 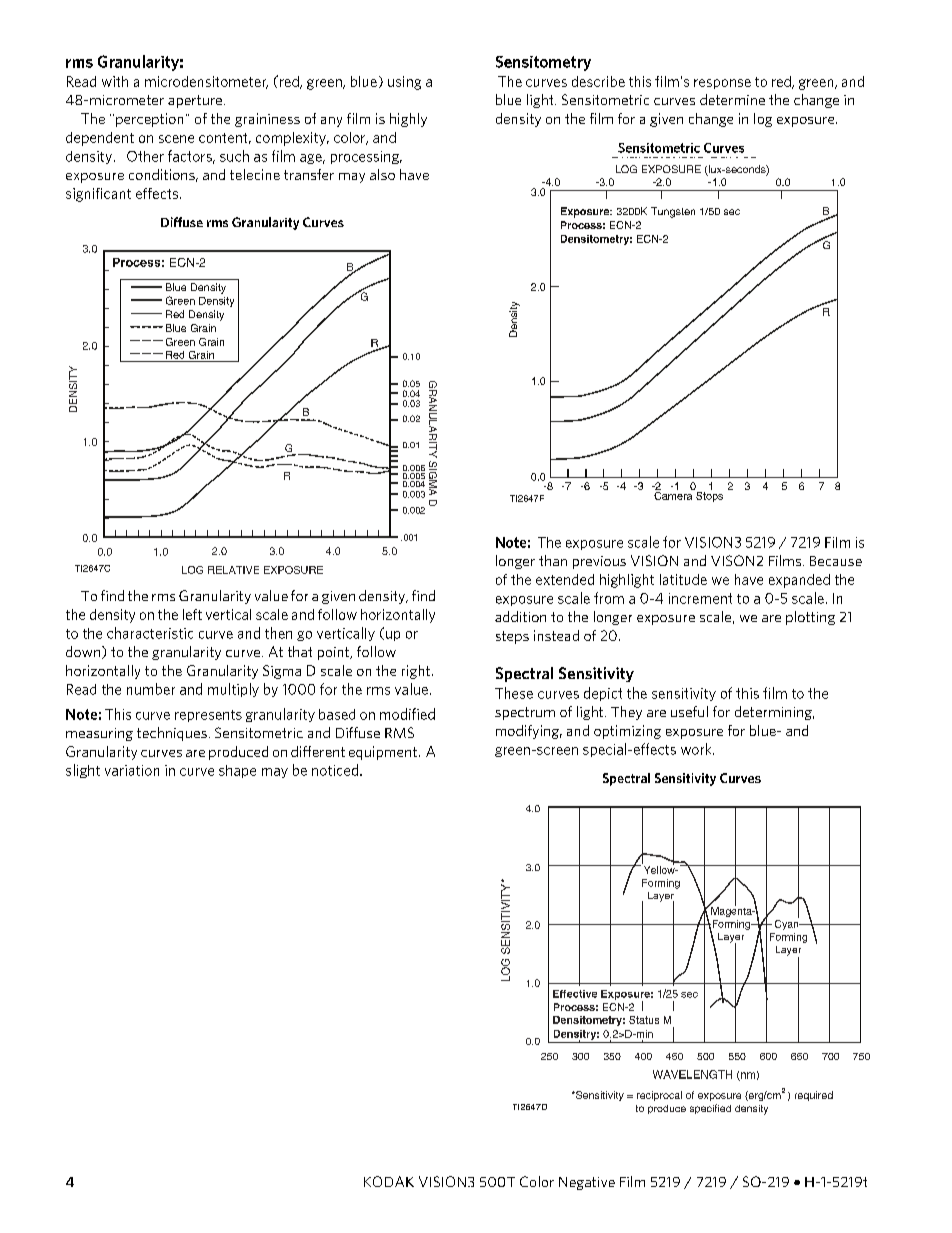 What do you see at coordinates (149, 120) in the image?
I see `perception` at bounding box center [149, 120].
